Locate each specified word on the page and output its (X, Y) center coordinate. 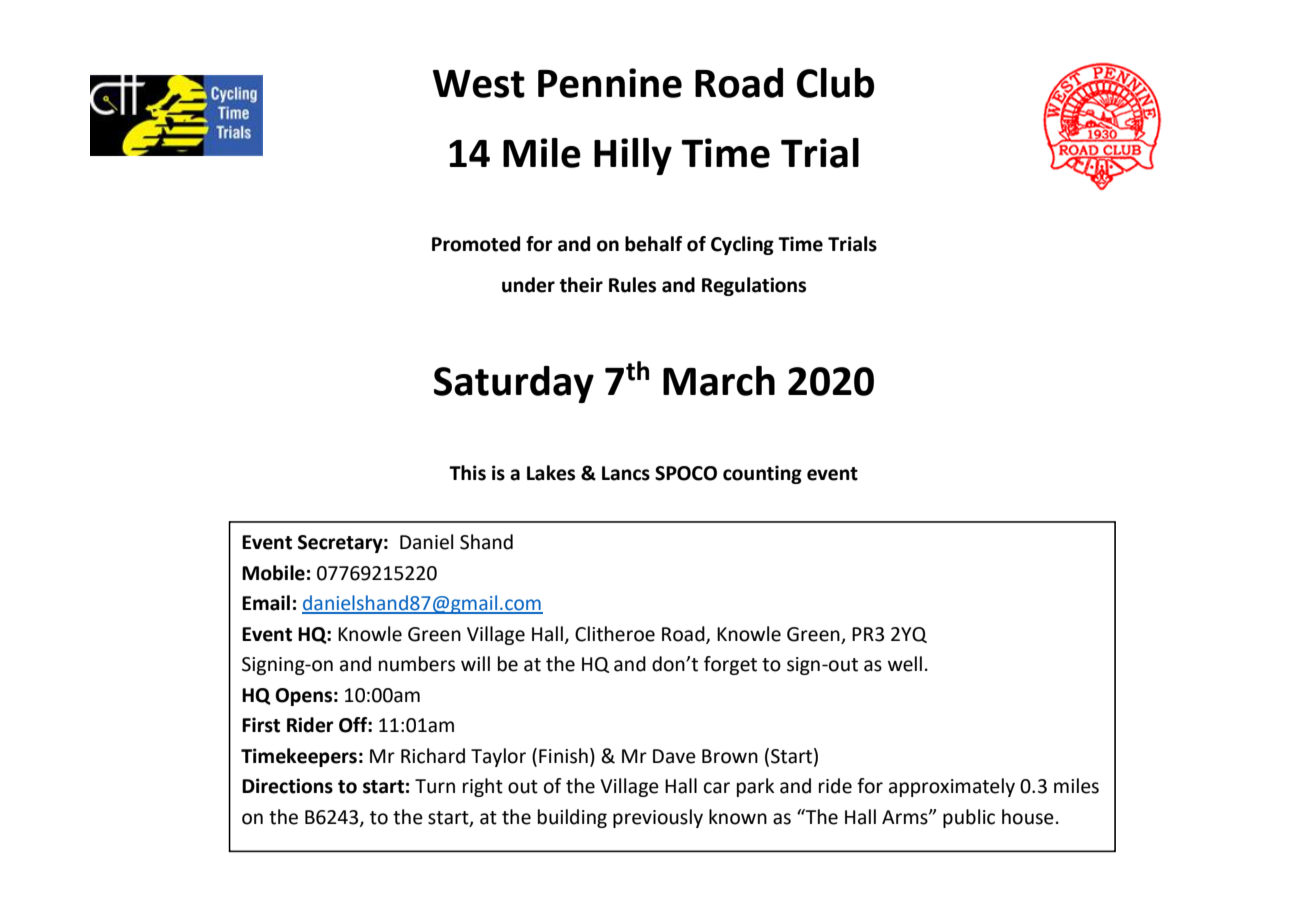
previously (658, 818)
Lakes (551, 473)
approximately (952, 787)
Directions (287, 786)
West (479, 84)
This (467, 473)
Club (835, 83)
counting (762, 474)
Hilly (633, 156)
